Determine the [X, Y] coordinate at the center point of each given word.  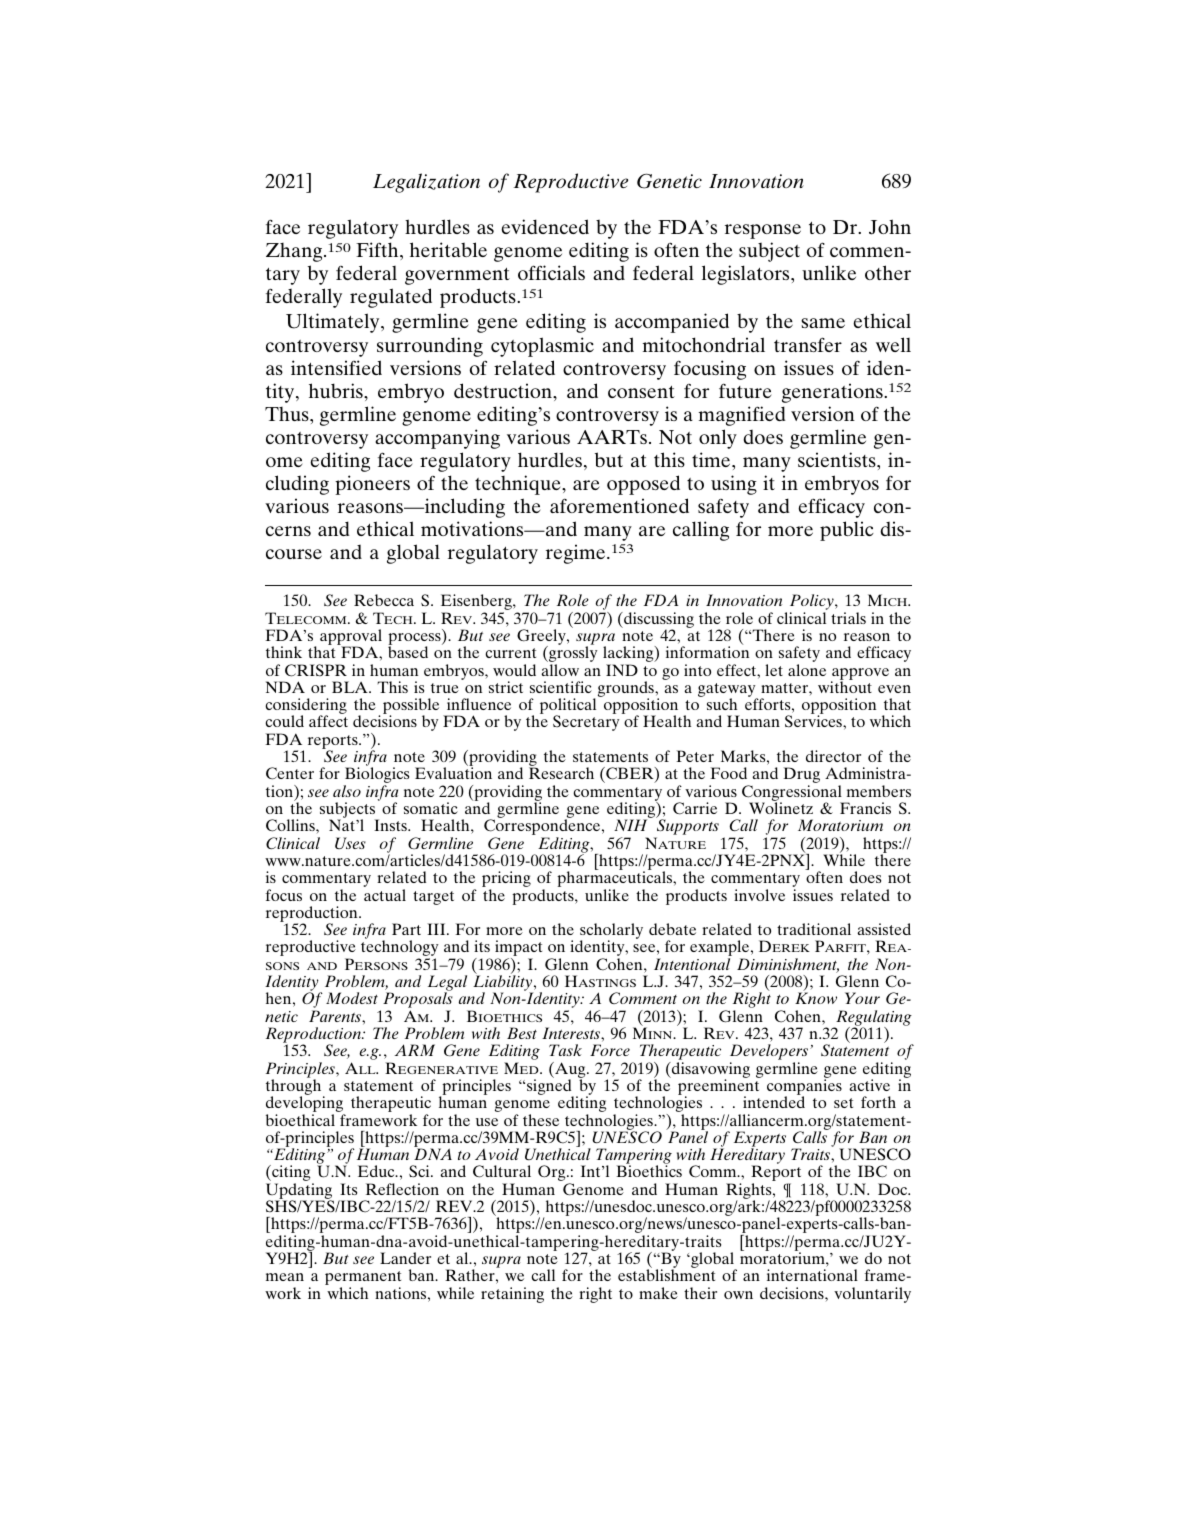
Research [561, 773]
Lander [405, 1258]
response [763, 231]
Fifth [378, 249]
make [658, 1293]
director [833, 756]
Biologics [376, 776]
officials [551, 272]
